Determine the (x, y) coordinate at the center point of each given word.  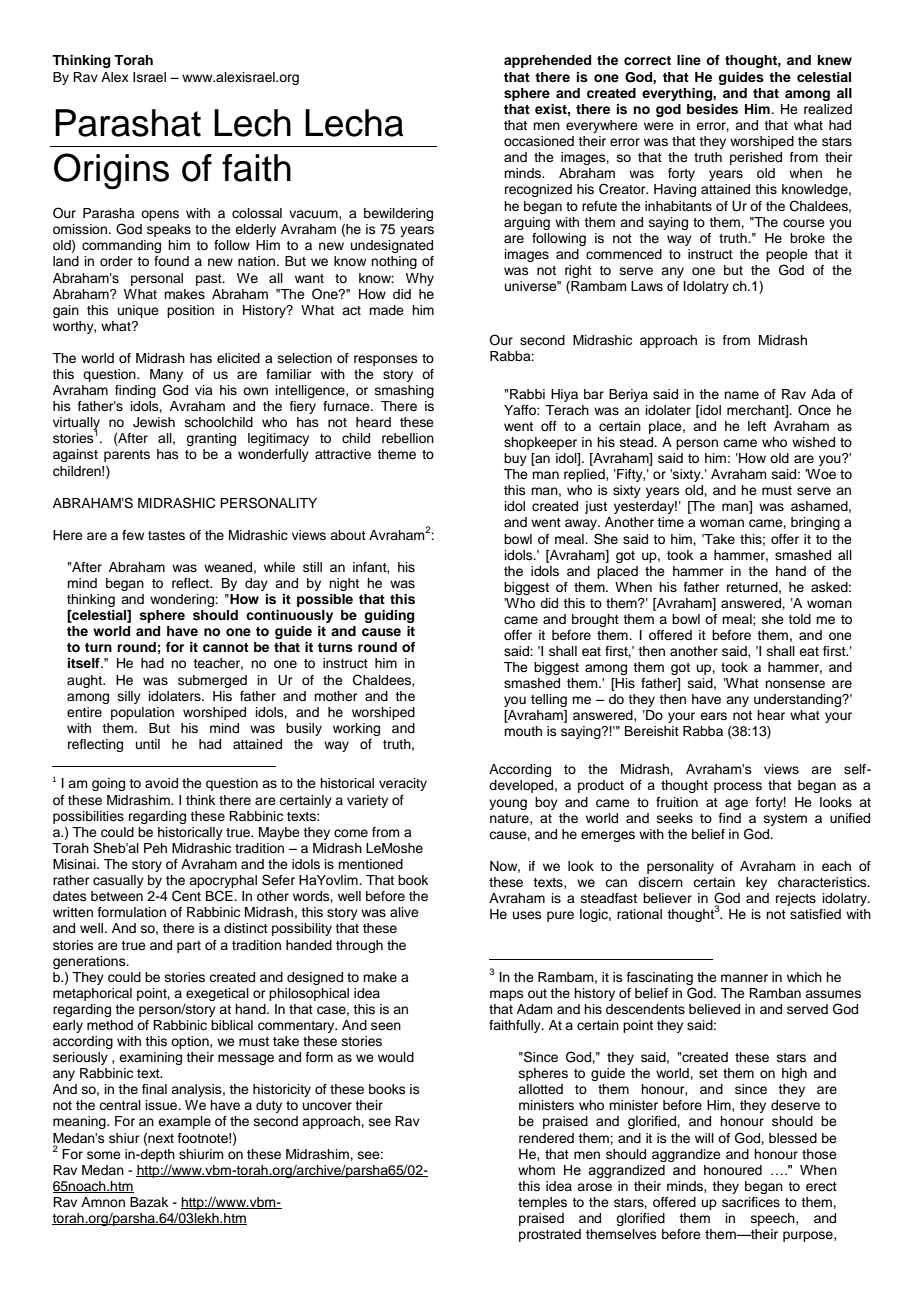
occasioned (539, 141)
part (189, 947)
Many (166, 375)
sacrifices (751, 1202)
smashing (404, 391)
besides (712, 109)
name (741, 395)
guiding (389, 616)
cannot (226, 647)
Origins (111, 171)
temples (542, 1203)
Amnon (103, 1202)
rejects (796, 899)
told (799, 619)
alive (404, 912)
